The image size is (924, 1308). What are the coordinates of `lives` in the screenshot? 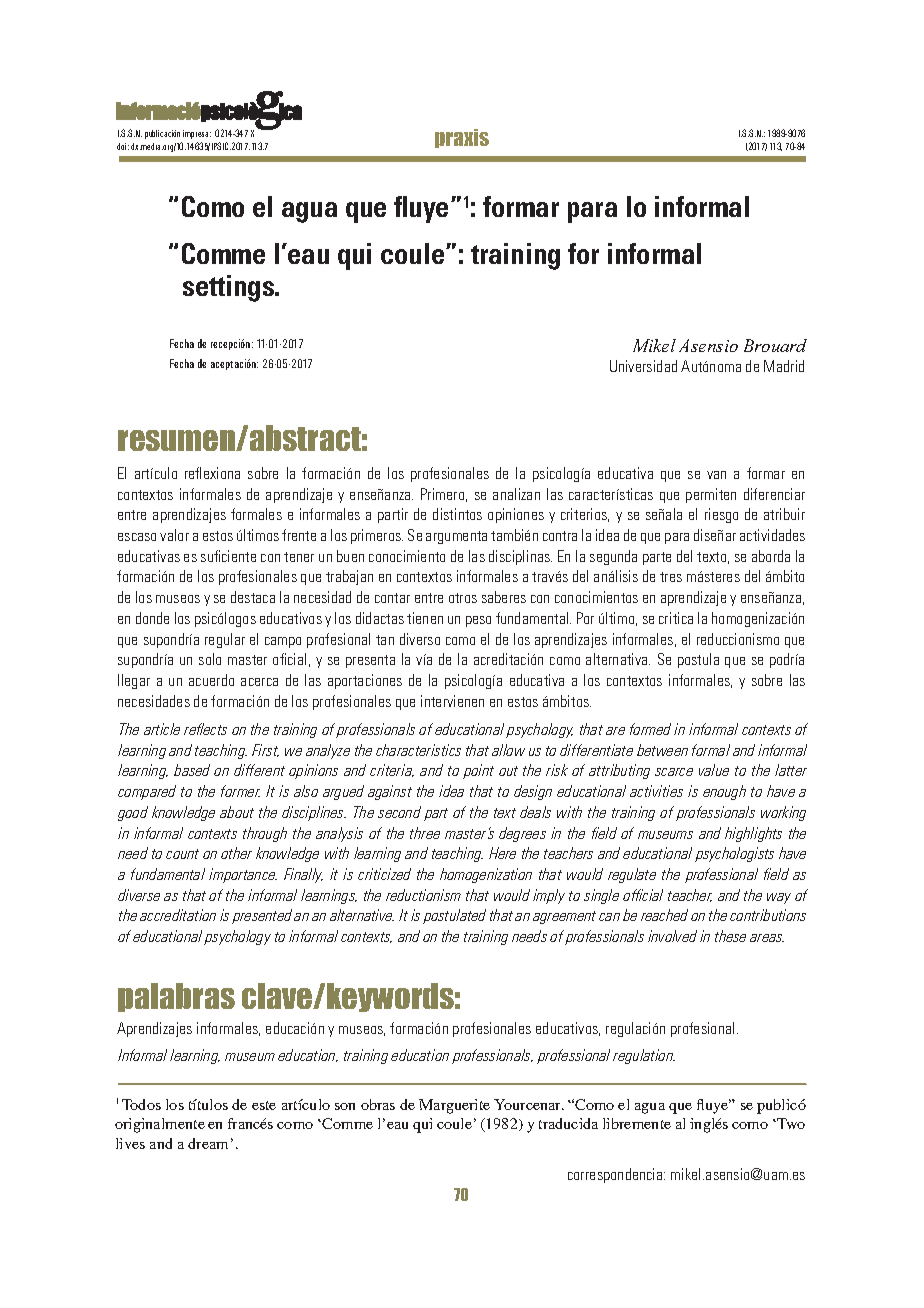 It's located at (130, 1143).
